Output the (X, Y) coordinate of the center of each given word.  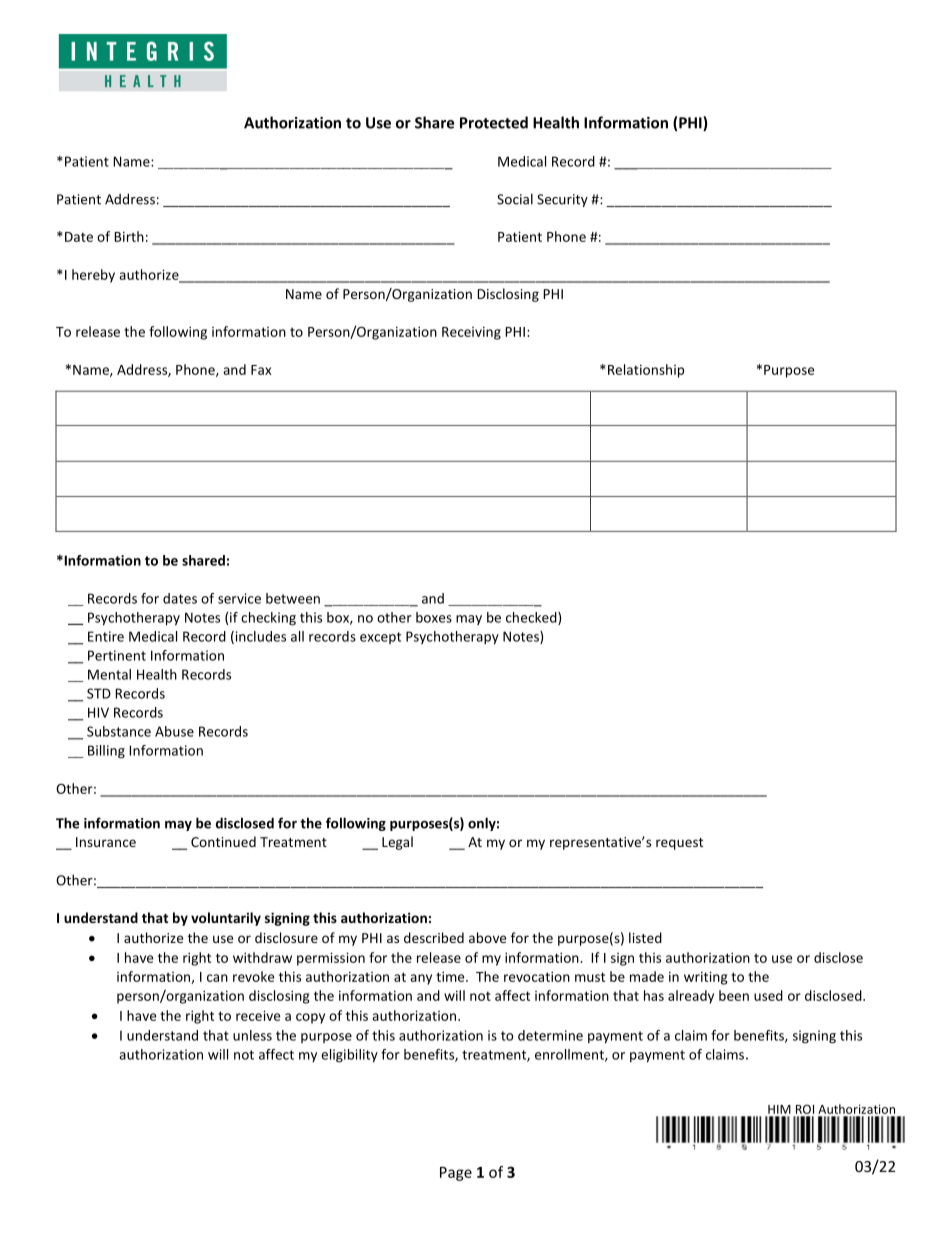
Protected (494, 122)
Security (562, 200)
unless (252, 1035)
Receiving (471, 333)
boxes (434, 617)
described (434, 937)
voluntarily (226, 919)
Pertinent (117, 655)
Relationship (644, 371)
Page (456, 1174)
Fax (261, 370)
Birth (129, 236)
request (679, 844)
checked (532, 618)
